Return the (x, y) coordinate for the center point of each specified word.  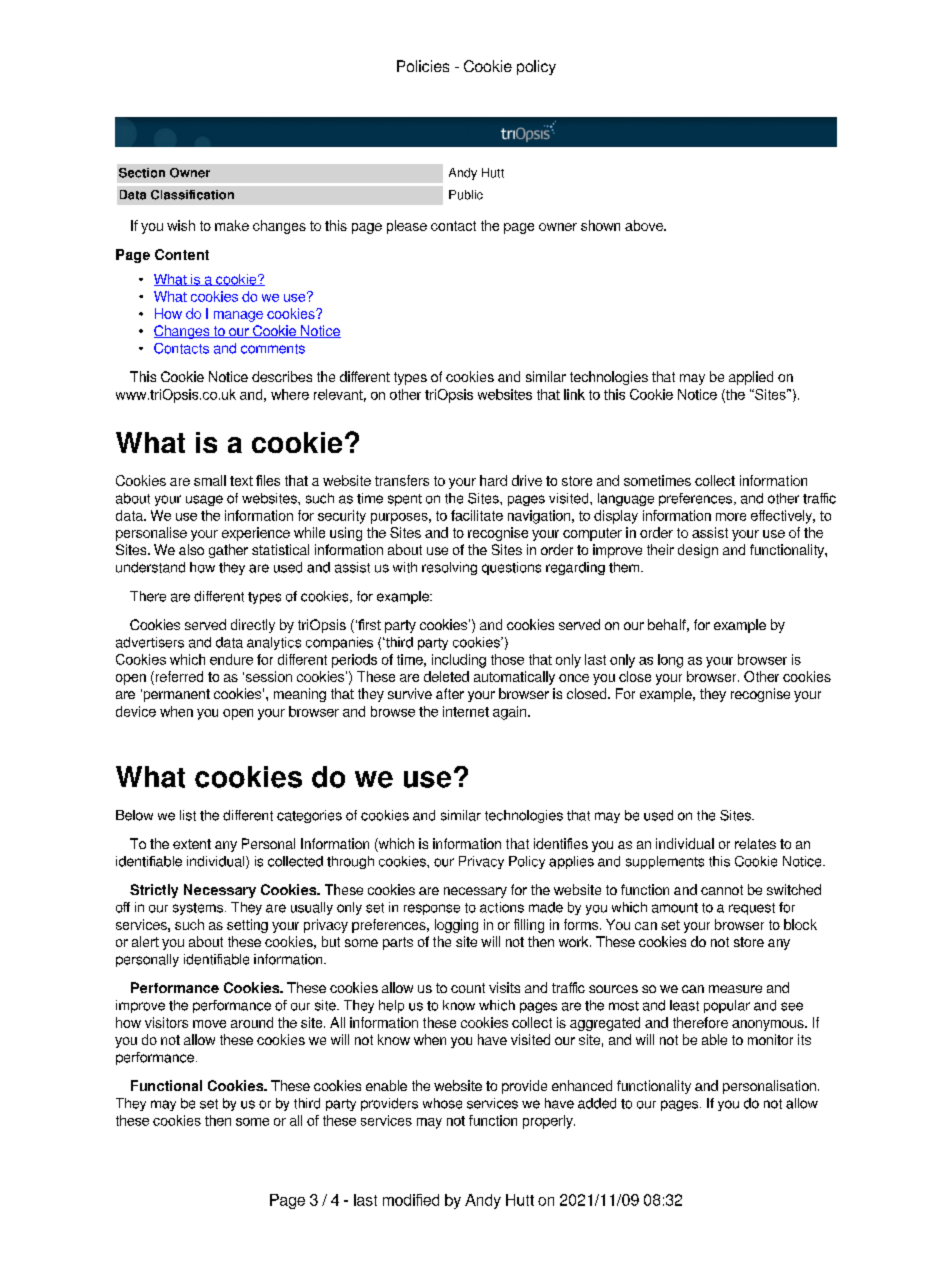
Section (142, 173)
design (698, 551)
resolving (449, 568)
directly (253, 626)
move (209, 1024)
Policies (423, 66)
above (645, 225)
